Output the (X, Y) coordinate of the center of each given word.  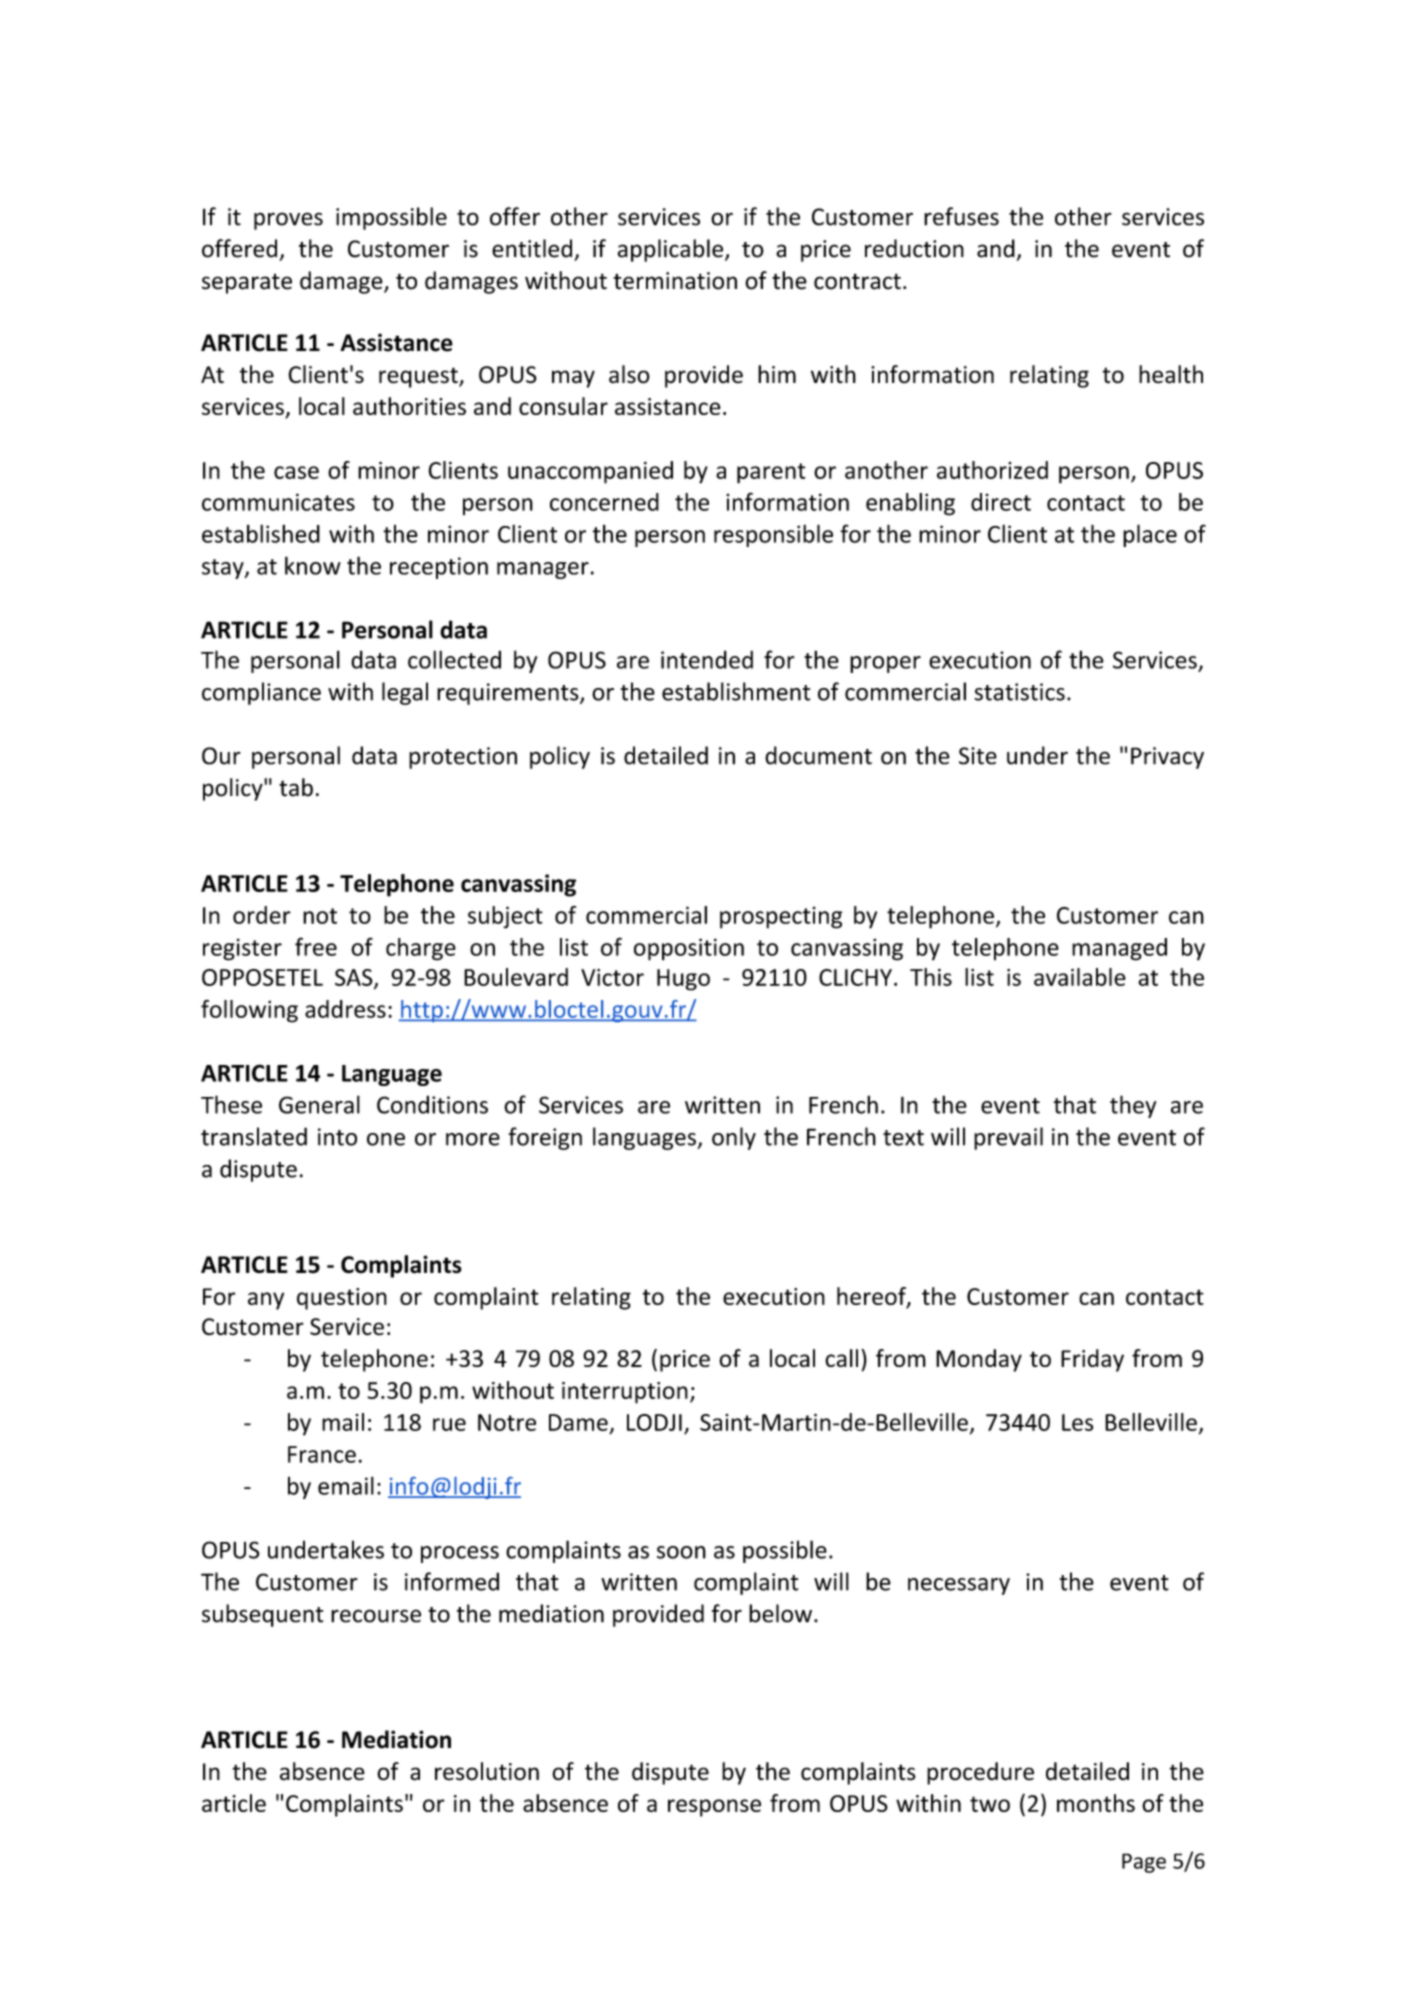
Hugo (683, 980)
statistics (1019, 692)
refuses (961, 216)
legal (405, 693)
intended (707, 659)
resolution (487, 1771)
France (322, 1454)
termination (675, 281)
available (1080, 977)
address (345, 1009)
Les (1077, 1422)
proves (288, 221)
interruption (625, 1393)
